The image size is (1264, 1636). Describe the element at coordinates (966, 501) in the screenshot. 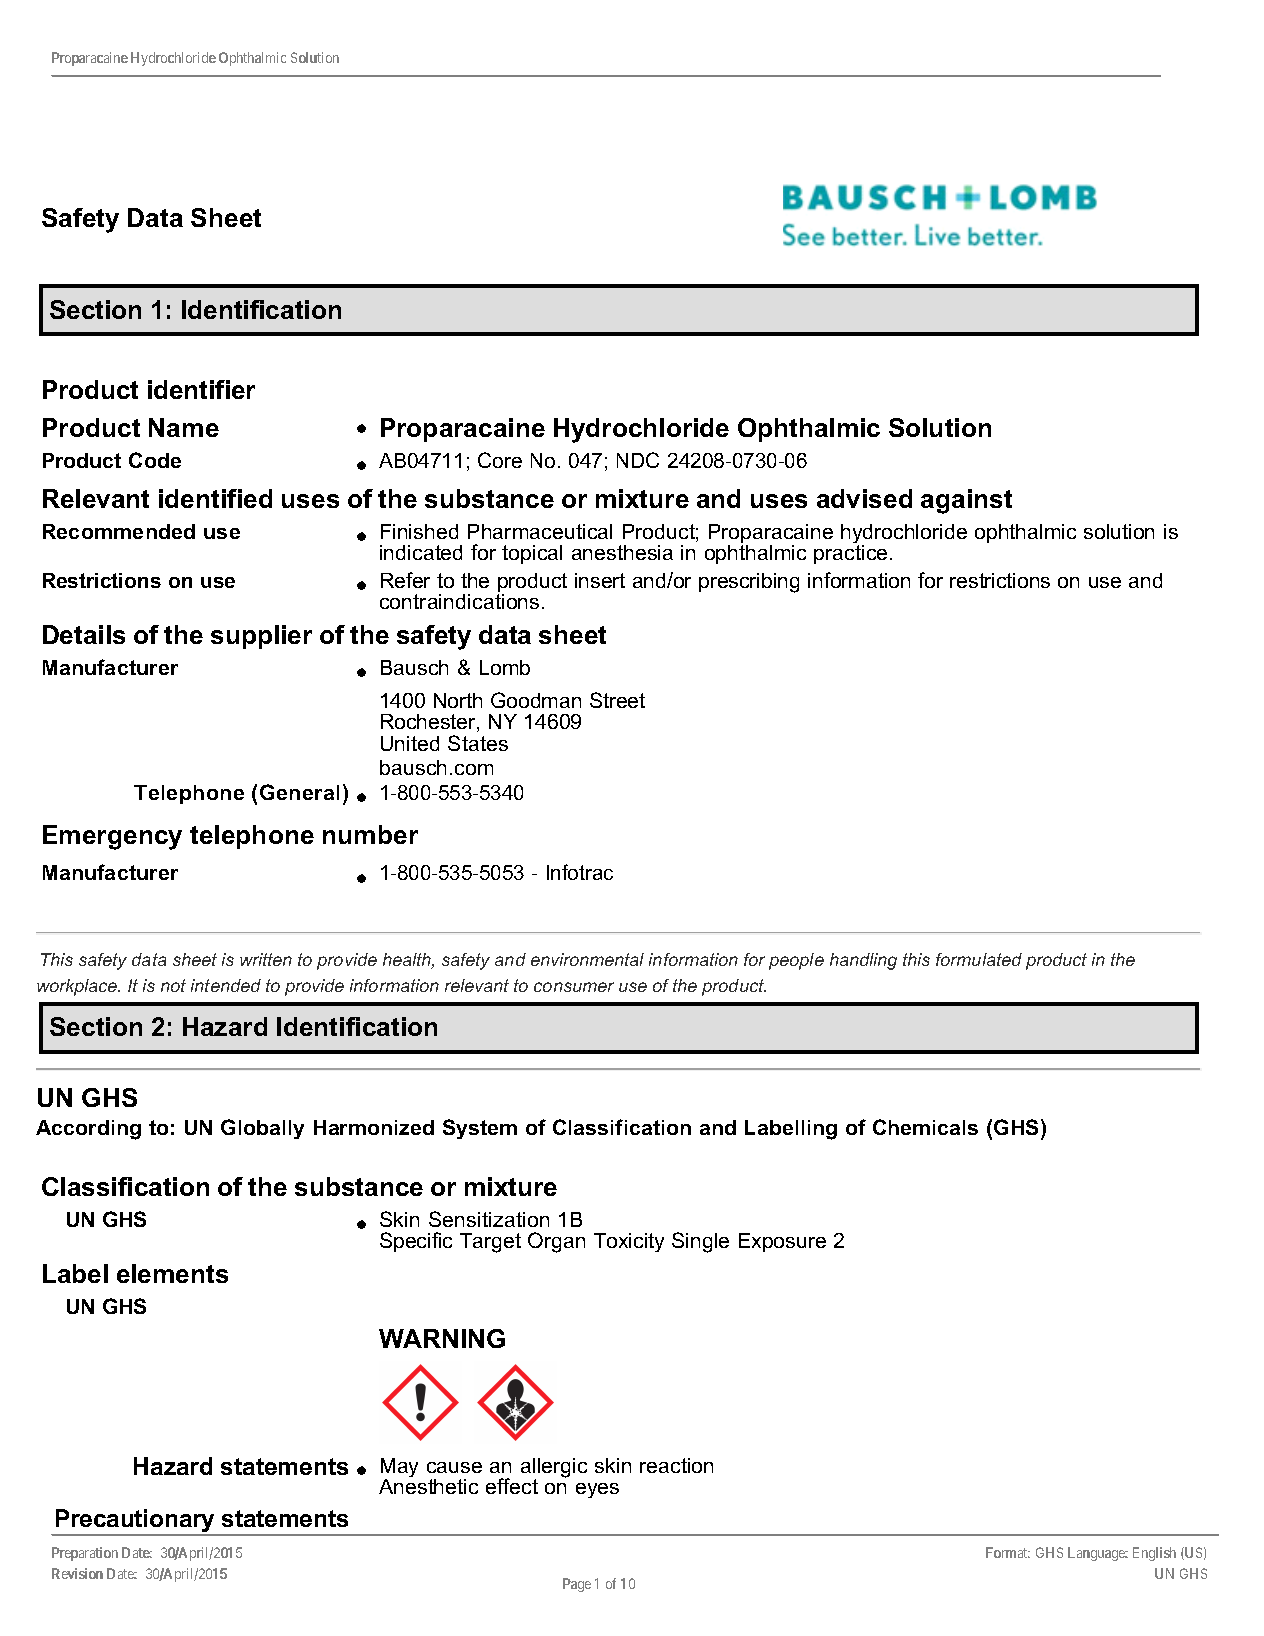

I see `against` at that location.
